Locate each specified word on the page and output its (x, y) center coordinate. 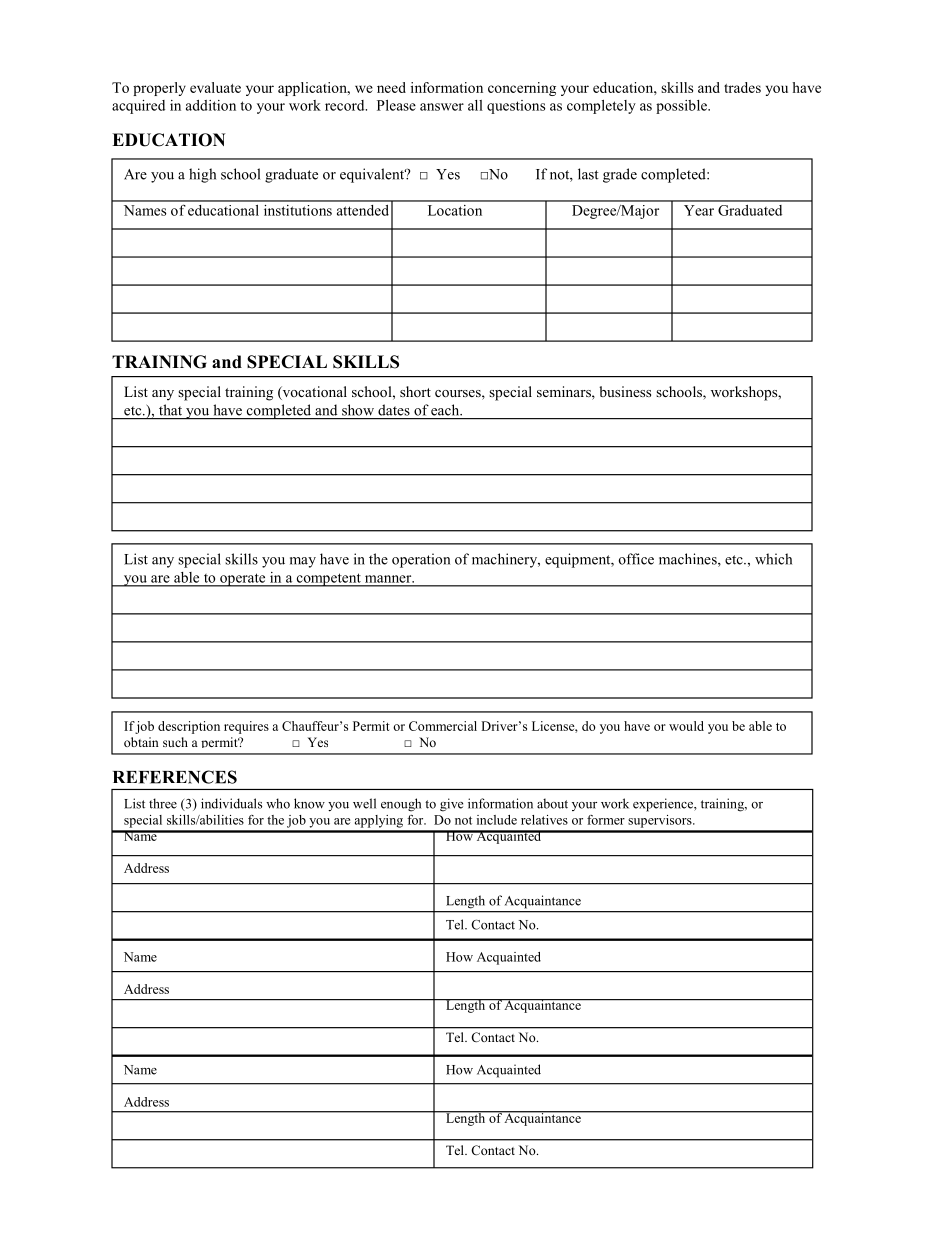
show (358, 410)
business (625, 391)
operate (243, 580)
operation (421, 560)
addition (211, 105)
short (415, 391)
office (636, 559)
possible (682, 107)
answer (442, 107)
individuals (231, 803)
